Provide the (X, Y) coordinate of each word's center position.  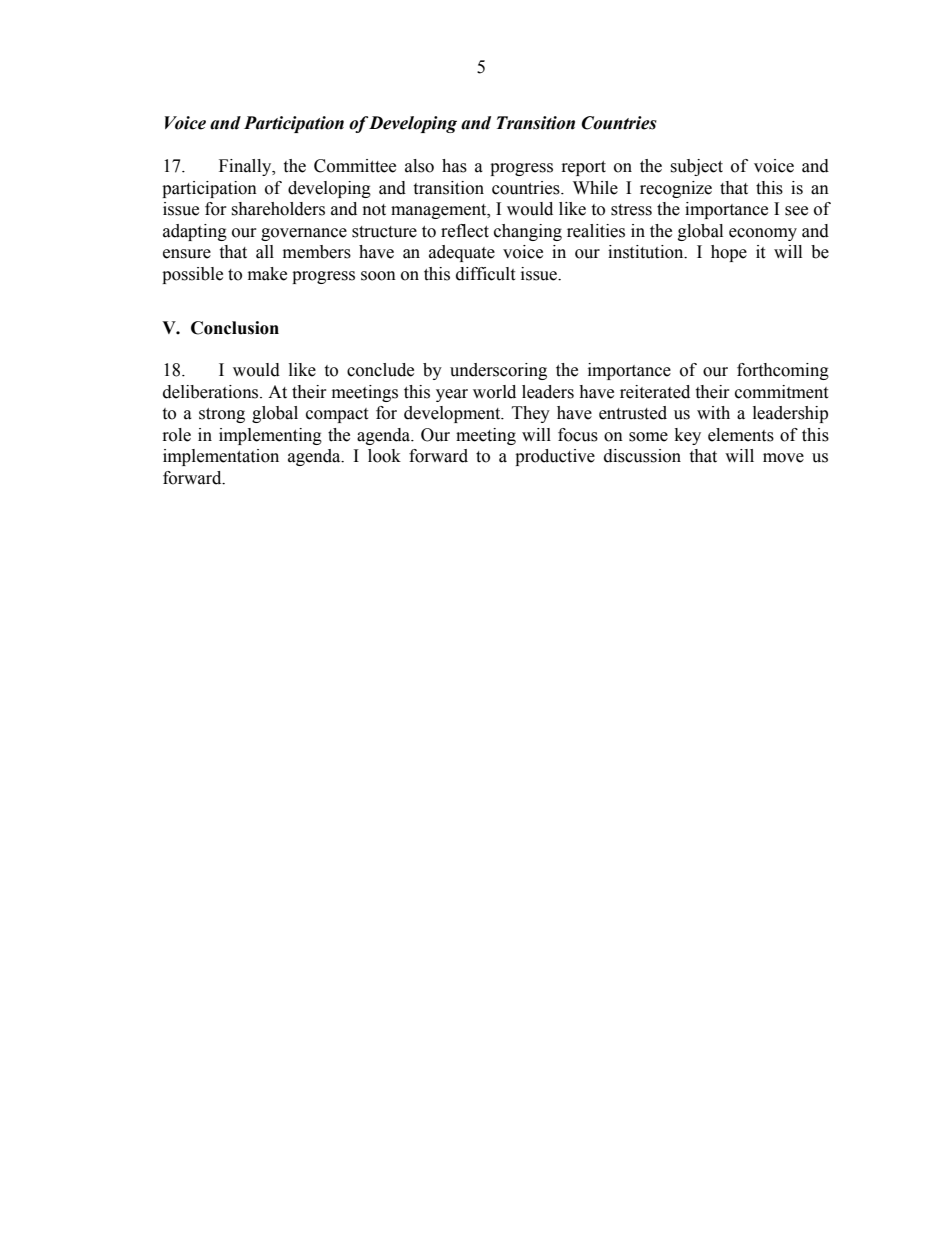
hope (729, 253)
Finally (246, 167)
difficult (485, 274)
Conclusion (235, 328)
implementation (221, 457)
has (454, 166)
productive (555, 457)
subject (696, 167)
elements (741, 435)
